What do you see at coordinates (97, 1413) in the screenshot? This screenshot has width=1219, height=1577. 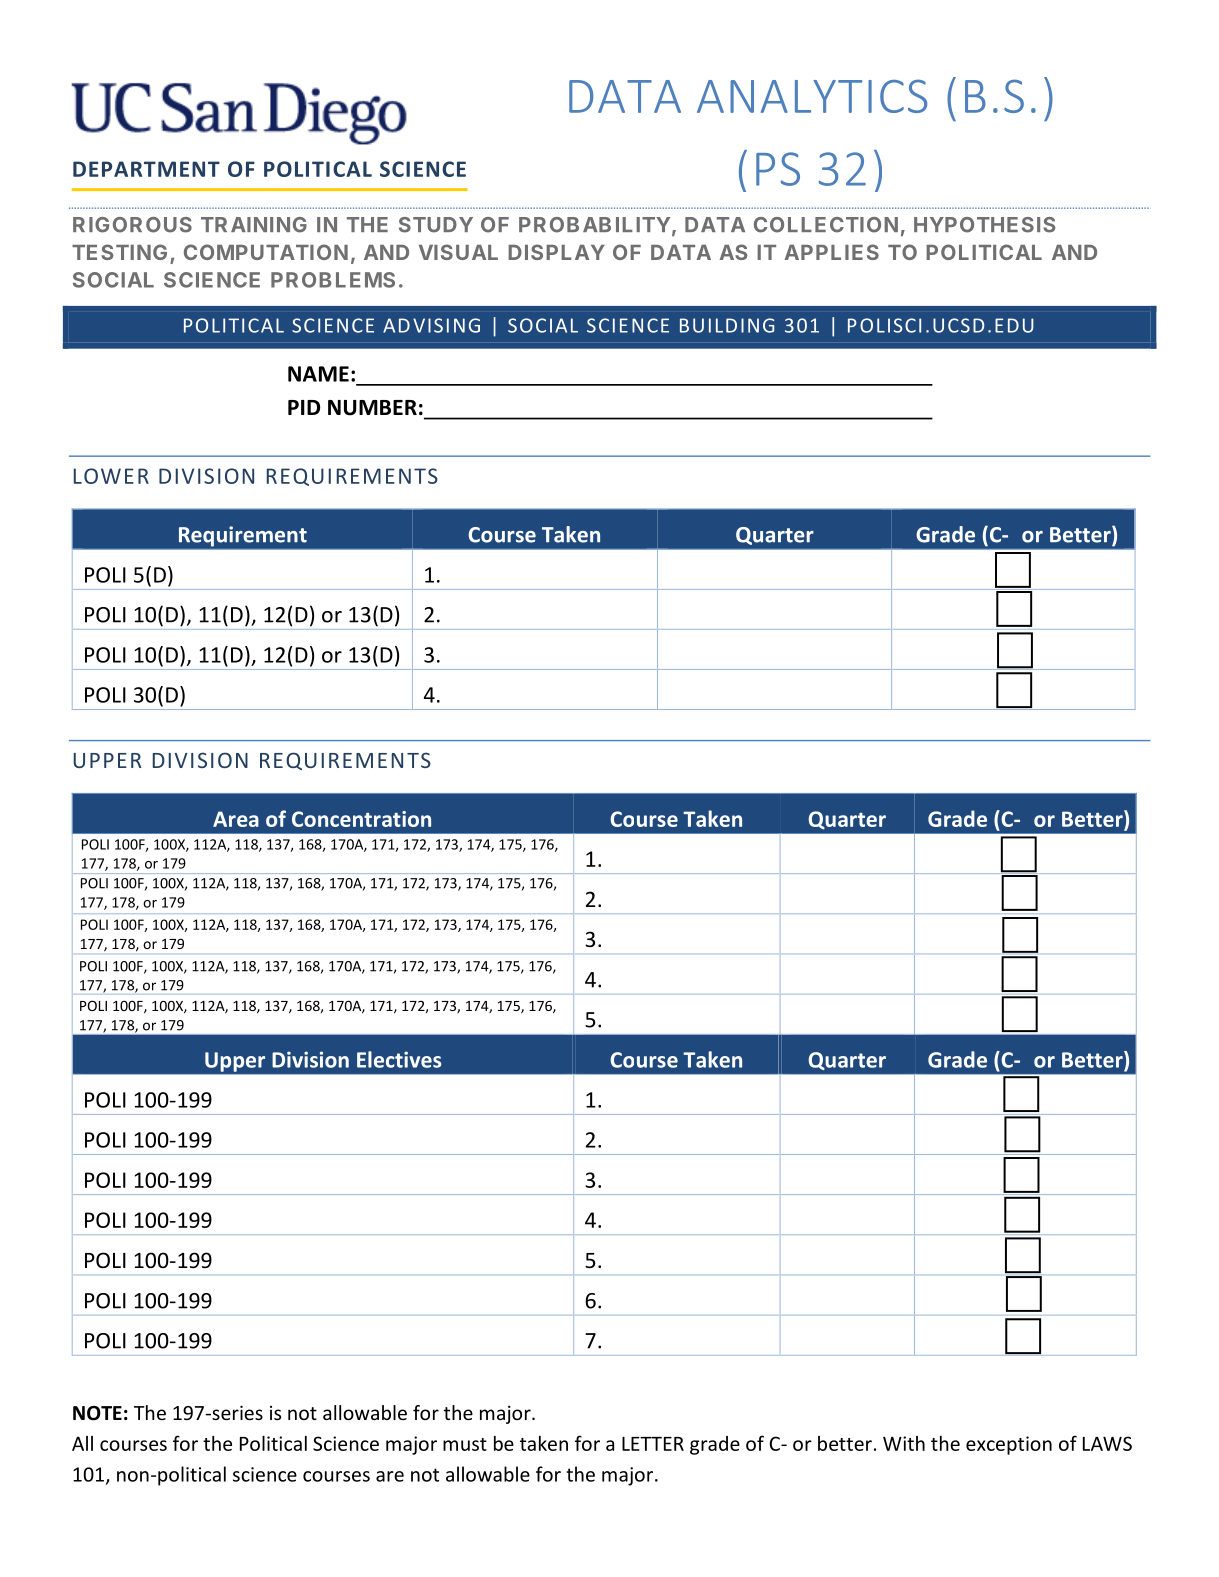 I see `NOTE` at bounding box center [97, 1413].
